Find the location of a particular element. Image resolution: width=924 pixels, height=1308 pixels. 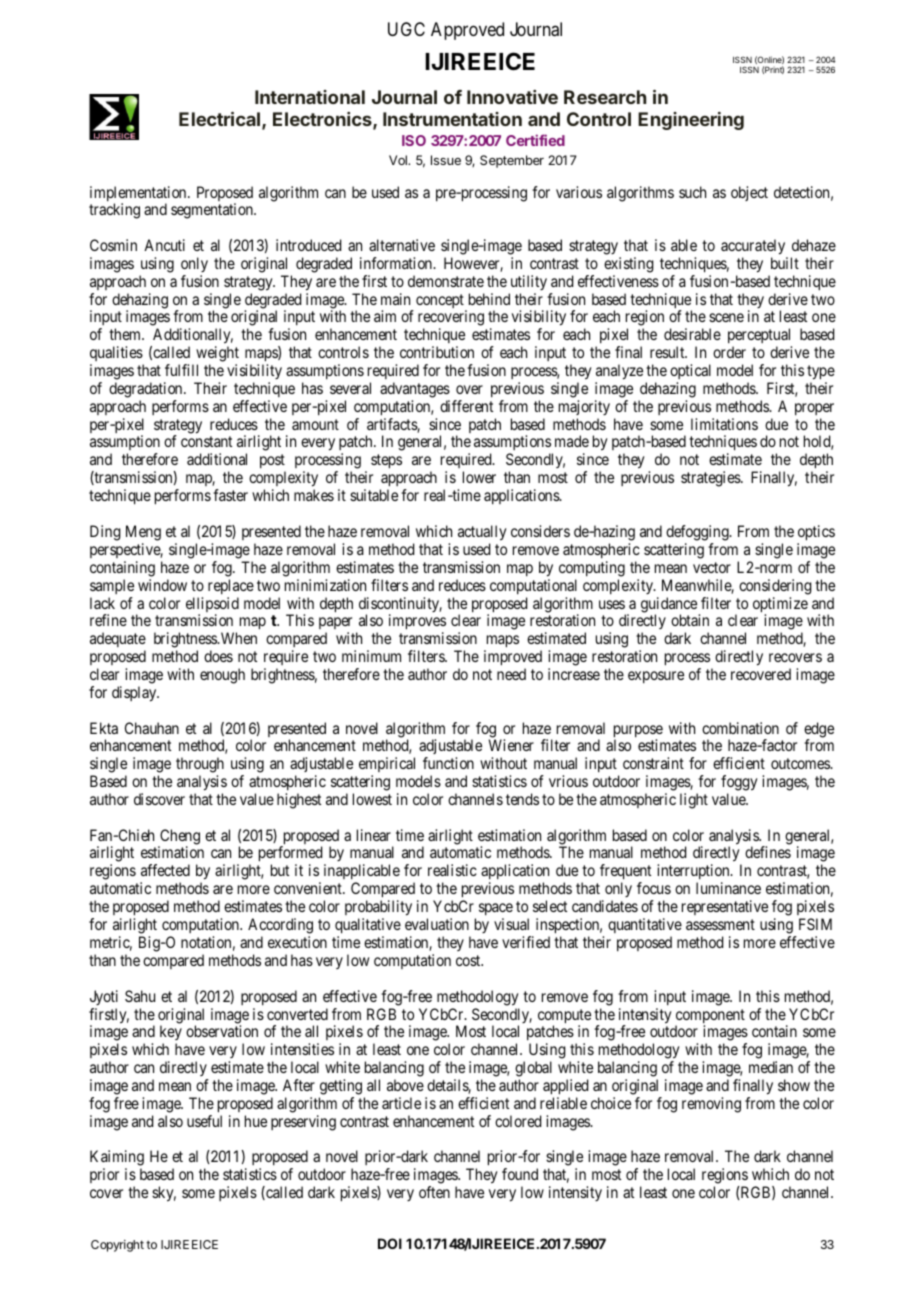

Approved is located at coordinates (467, 31).
